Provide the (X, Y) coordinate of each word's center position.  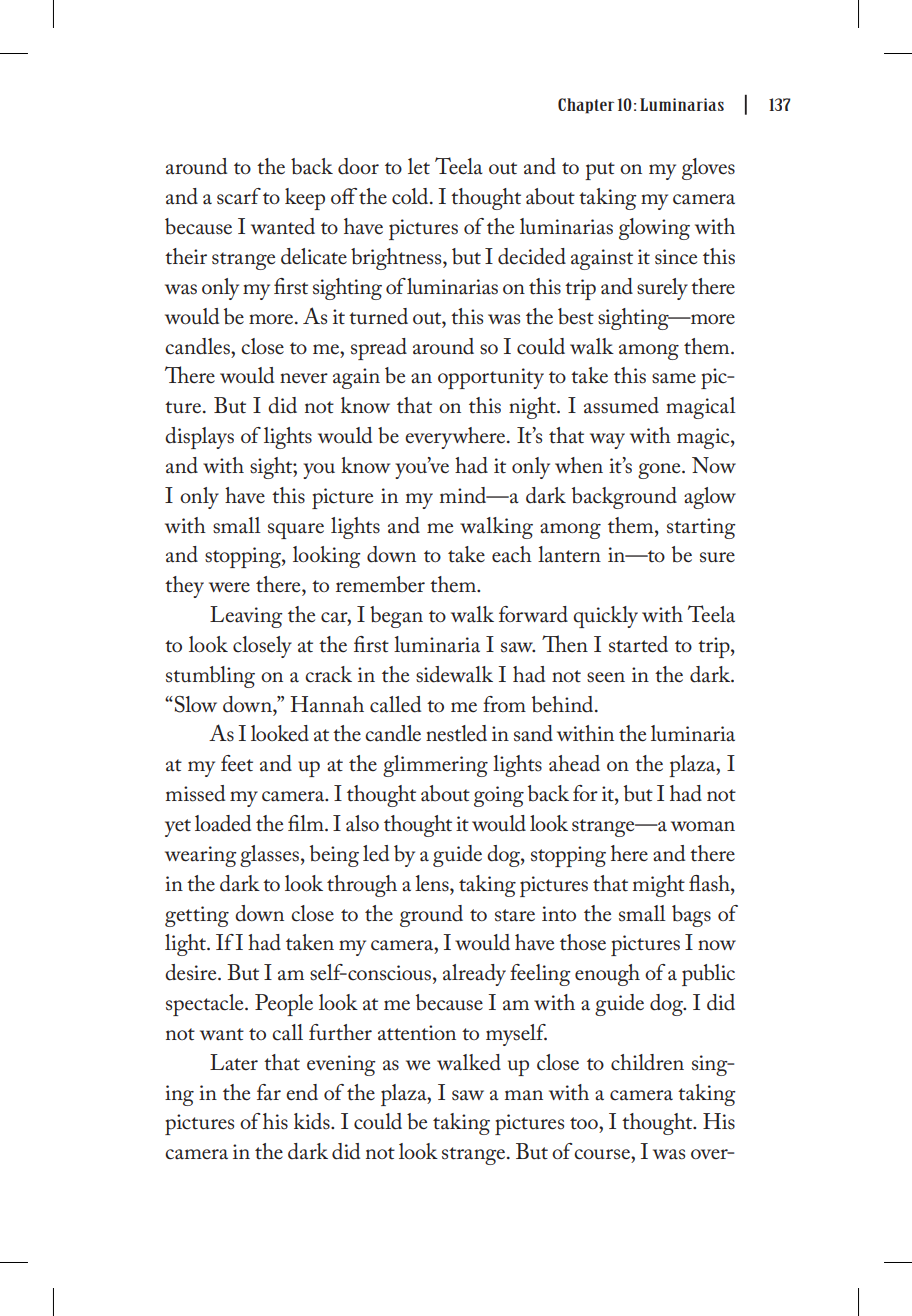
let (419, 166)
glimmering (435, 766)
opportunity (491, 378)
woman (703, 826)
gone (660, 471)
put (600, 171)
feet (237, 763)
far (269, 1092)
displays (199, 438)
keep (305, 199)
